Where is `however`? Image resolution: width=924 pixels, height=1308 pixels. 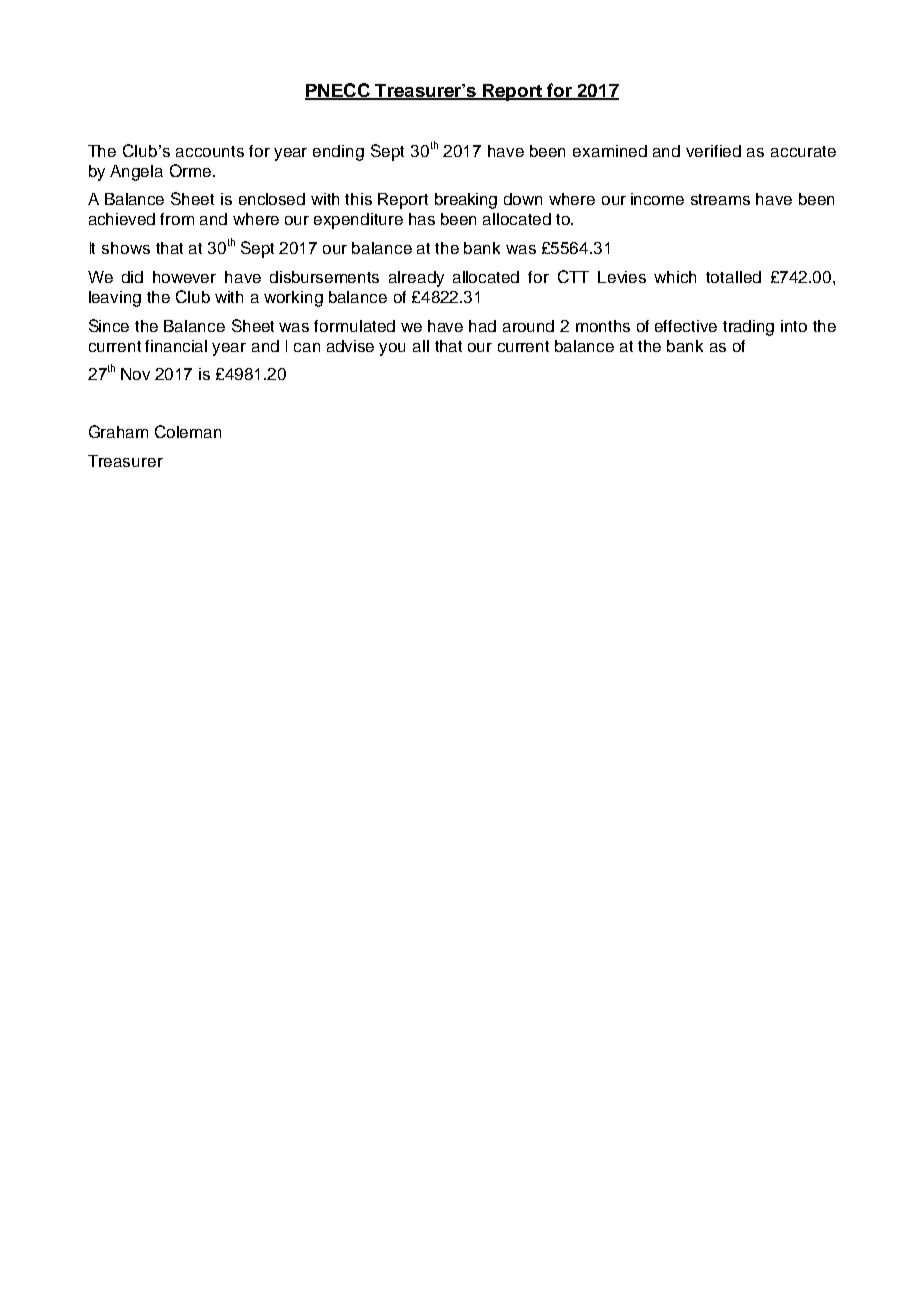
however is located at coordinates (184, 277).
